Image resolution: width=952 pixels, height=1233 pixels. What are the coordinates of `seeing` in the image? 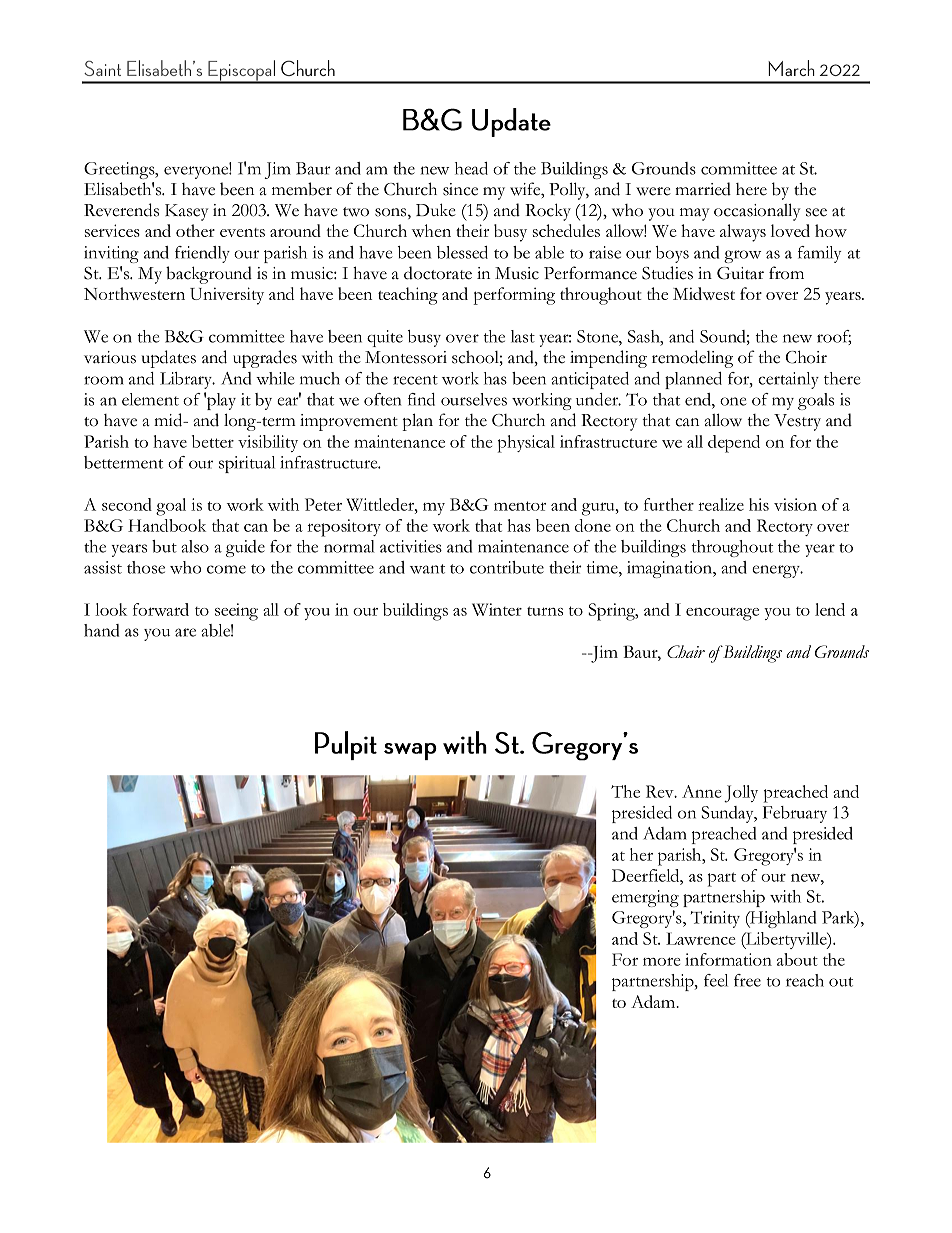 It's located at (236, 612).
